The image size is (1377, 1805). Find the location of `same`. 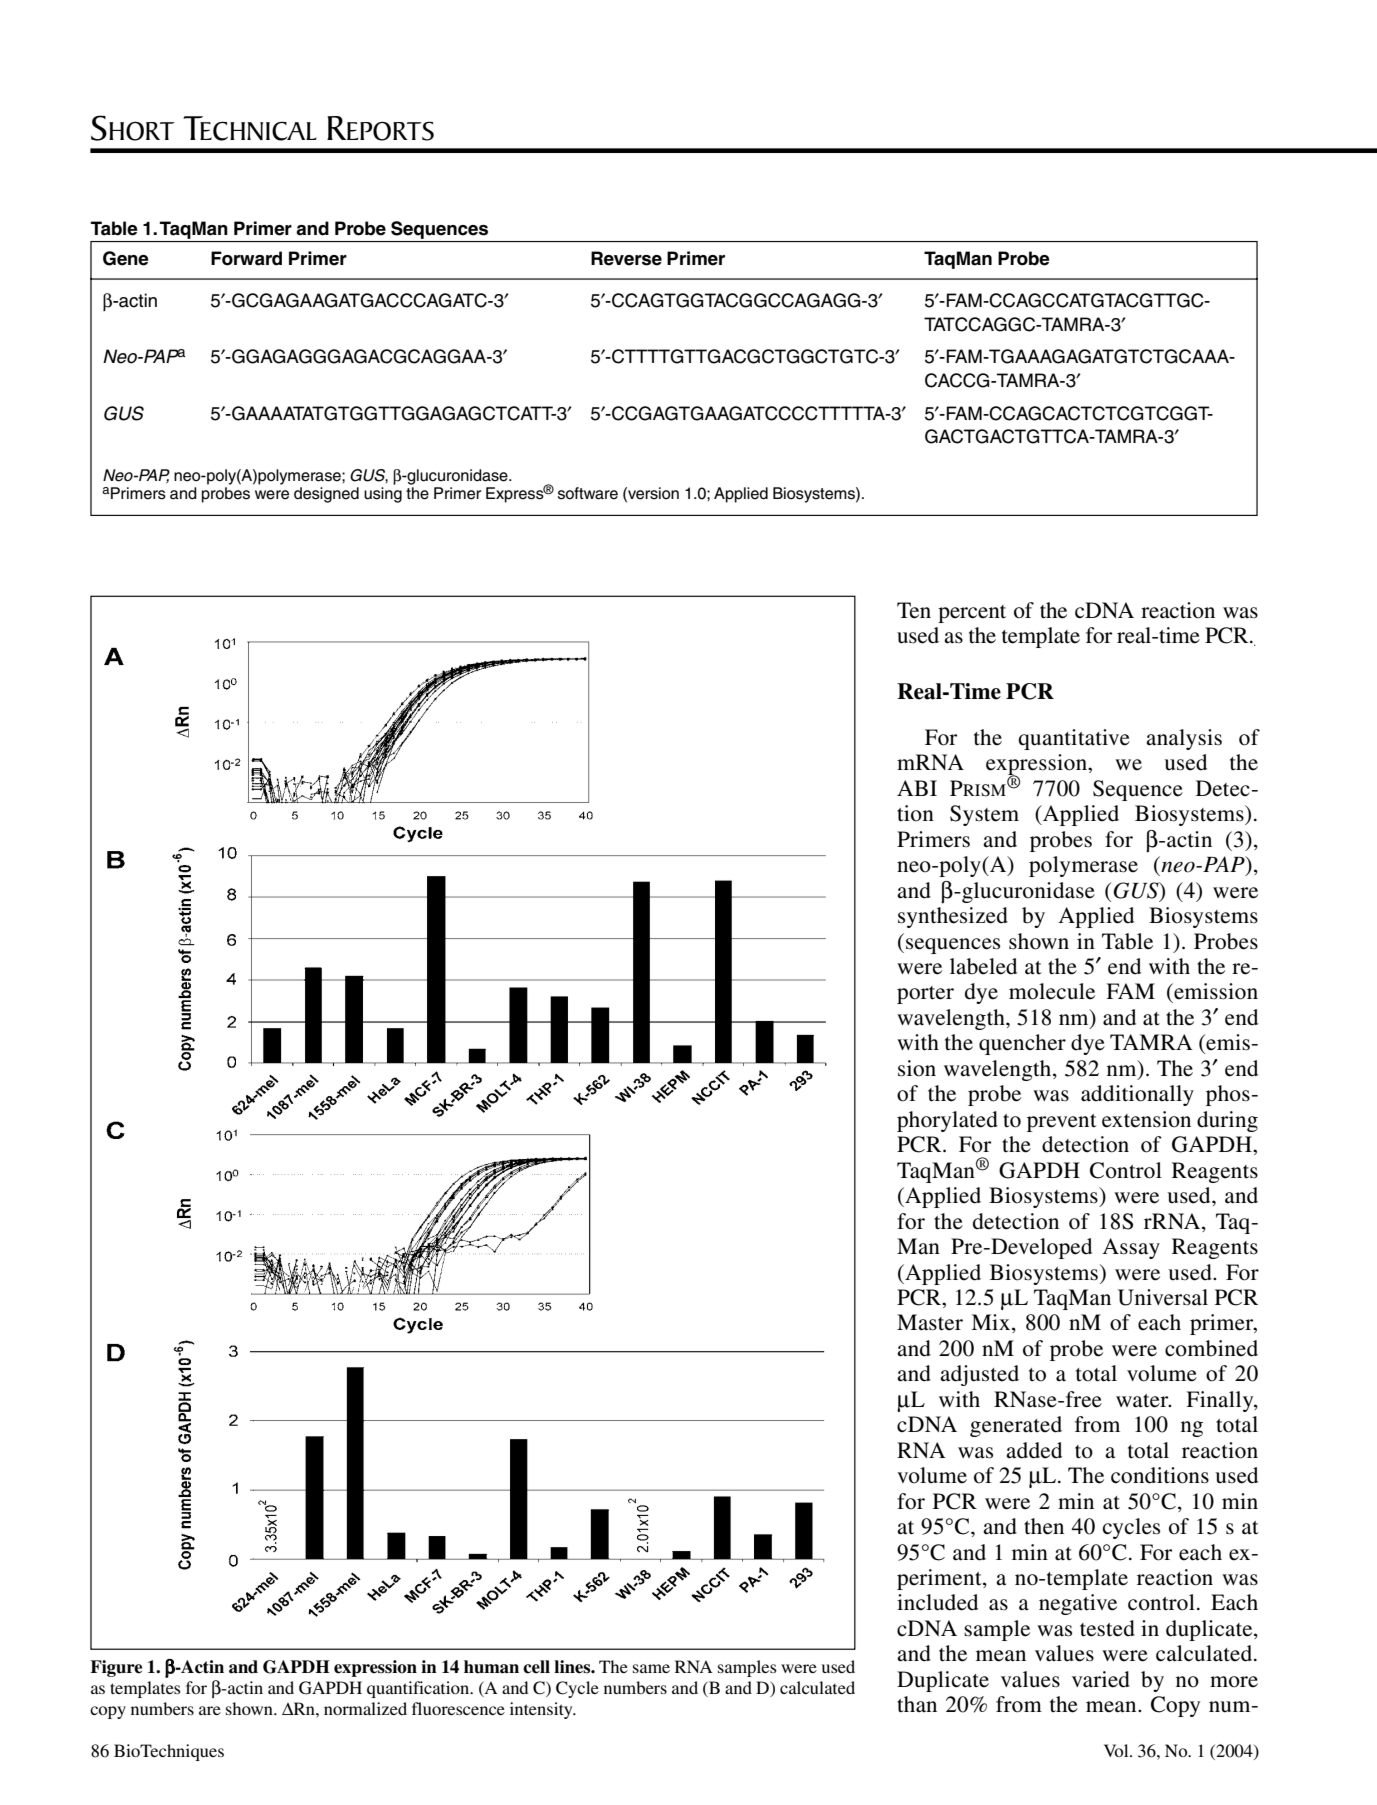

same is located at coordinates (651, 1668).
